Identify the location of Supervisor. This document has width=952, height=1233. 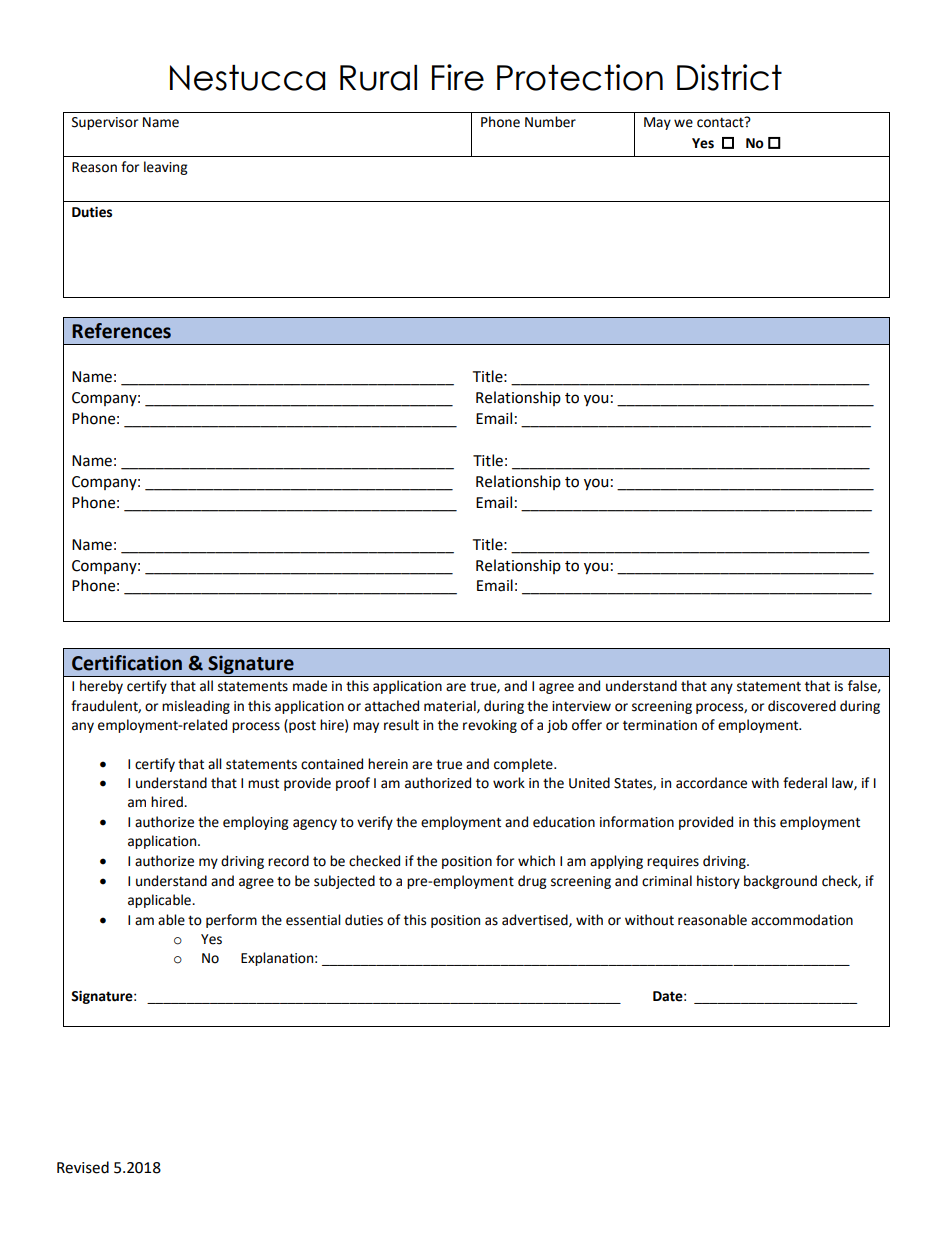
(105, 123).
